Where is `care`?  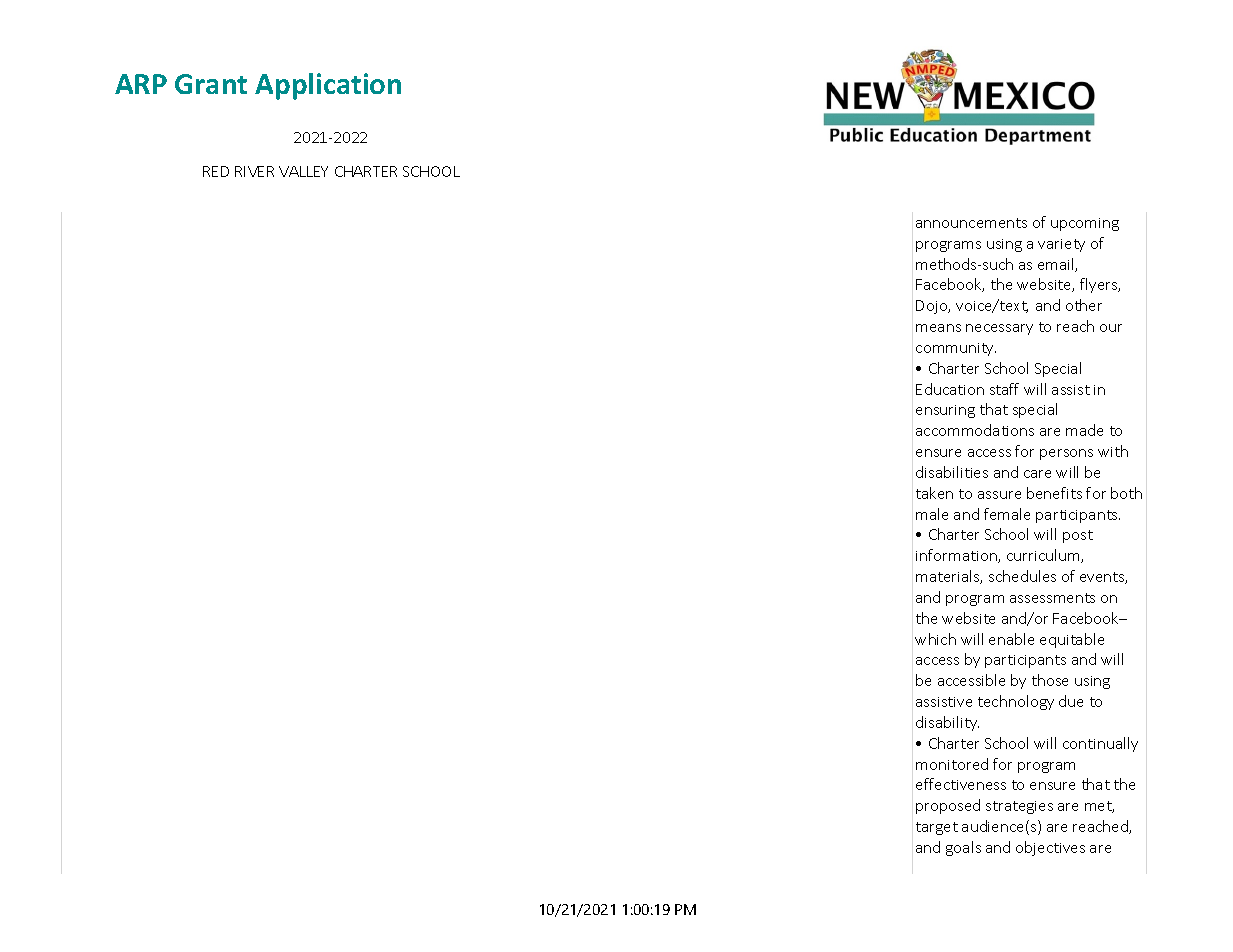
care is located at coordinates (1037, 474).
